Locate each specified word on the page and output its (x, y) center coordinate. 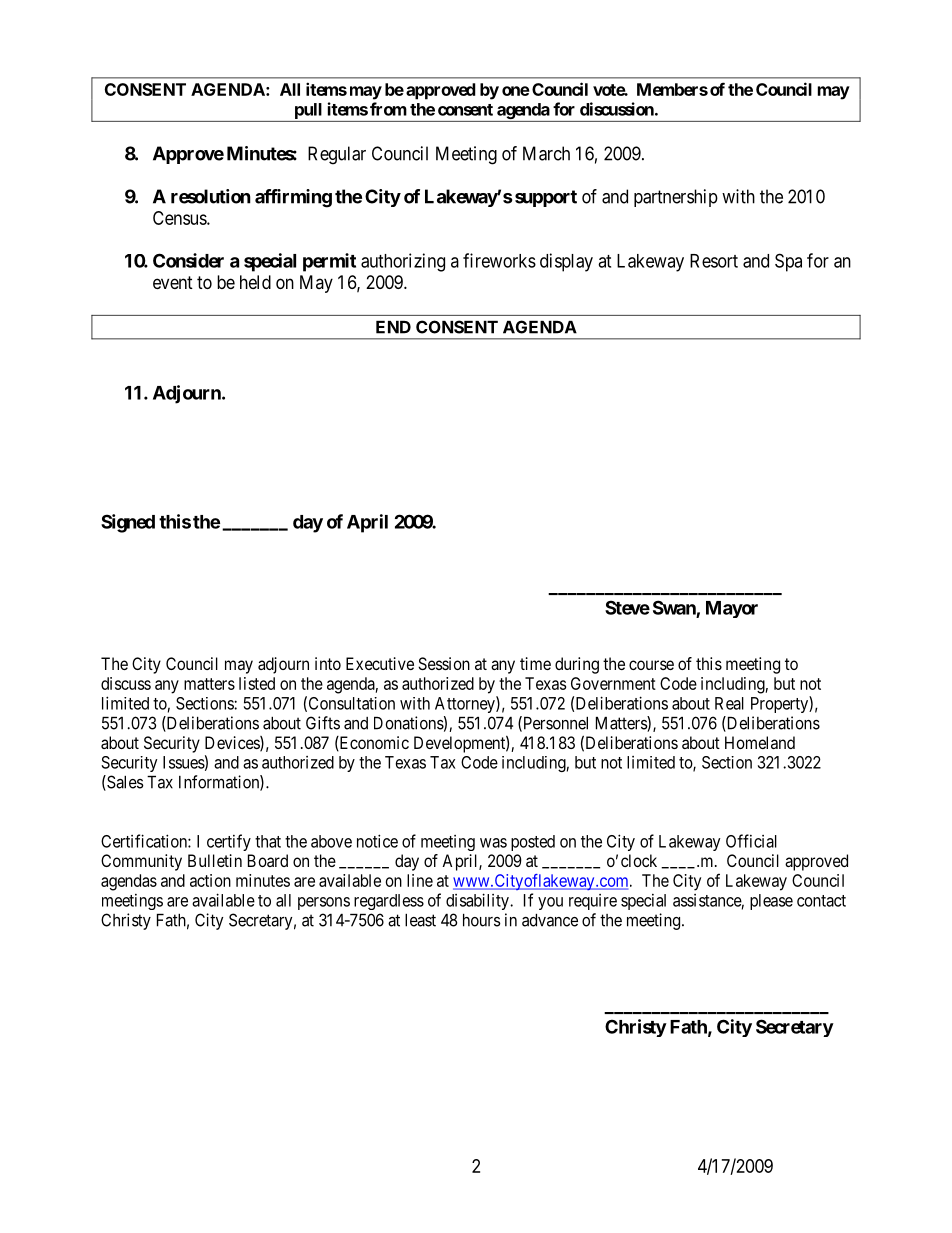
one (516, 91)
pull (308, 112)
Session (444, 663)
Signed (128, 523)
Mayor (732, 609)
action (210, 880)
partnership (676, 198)
